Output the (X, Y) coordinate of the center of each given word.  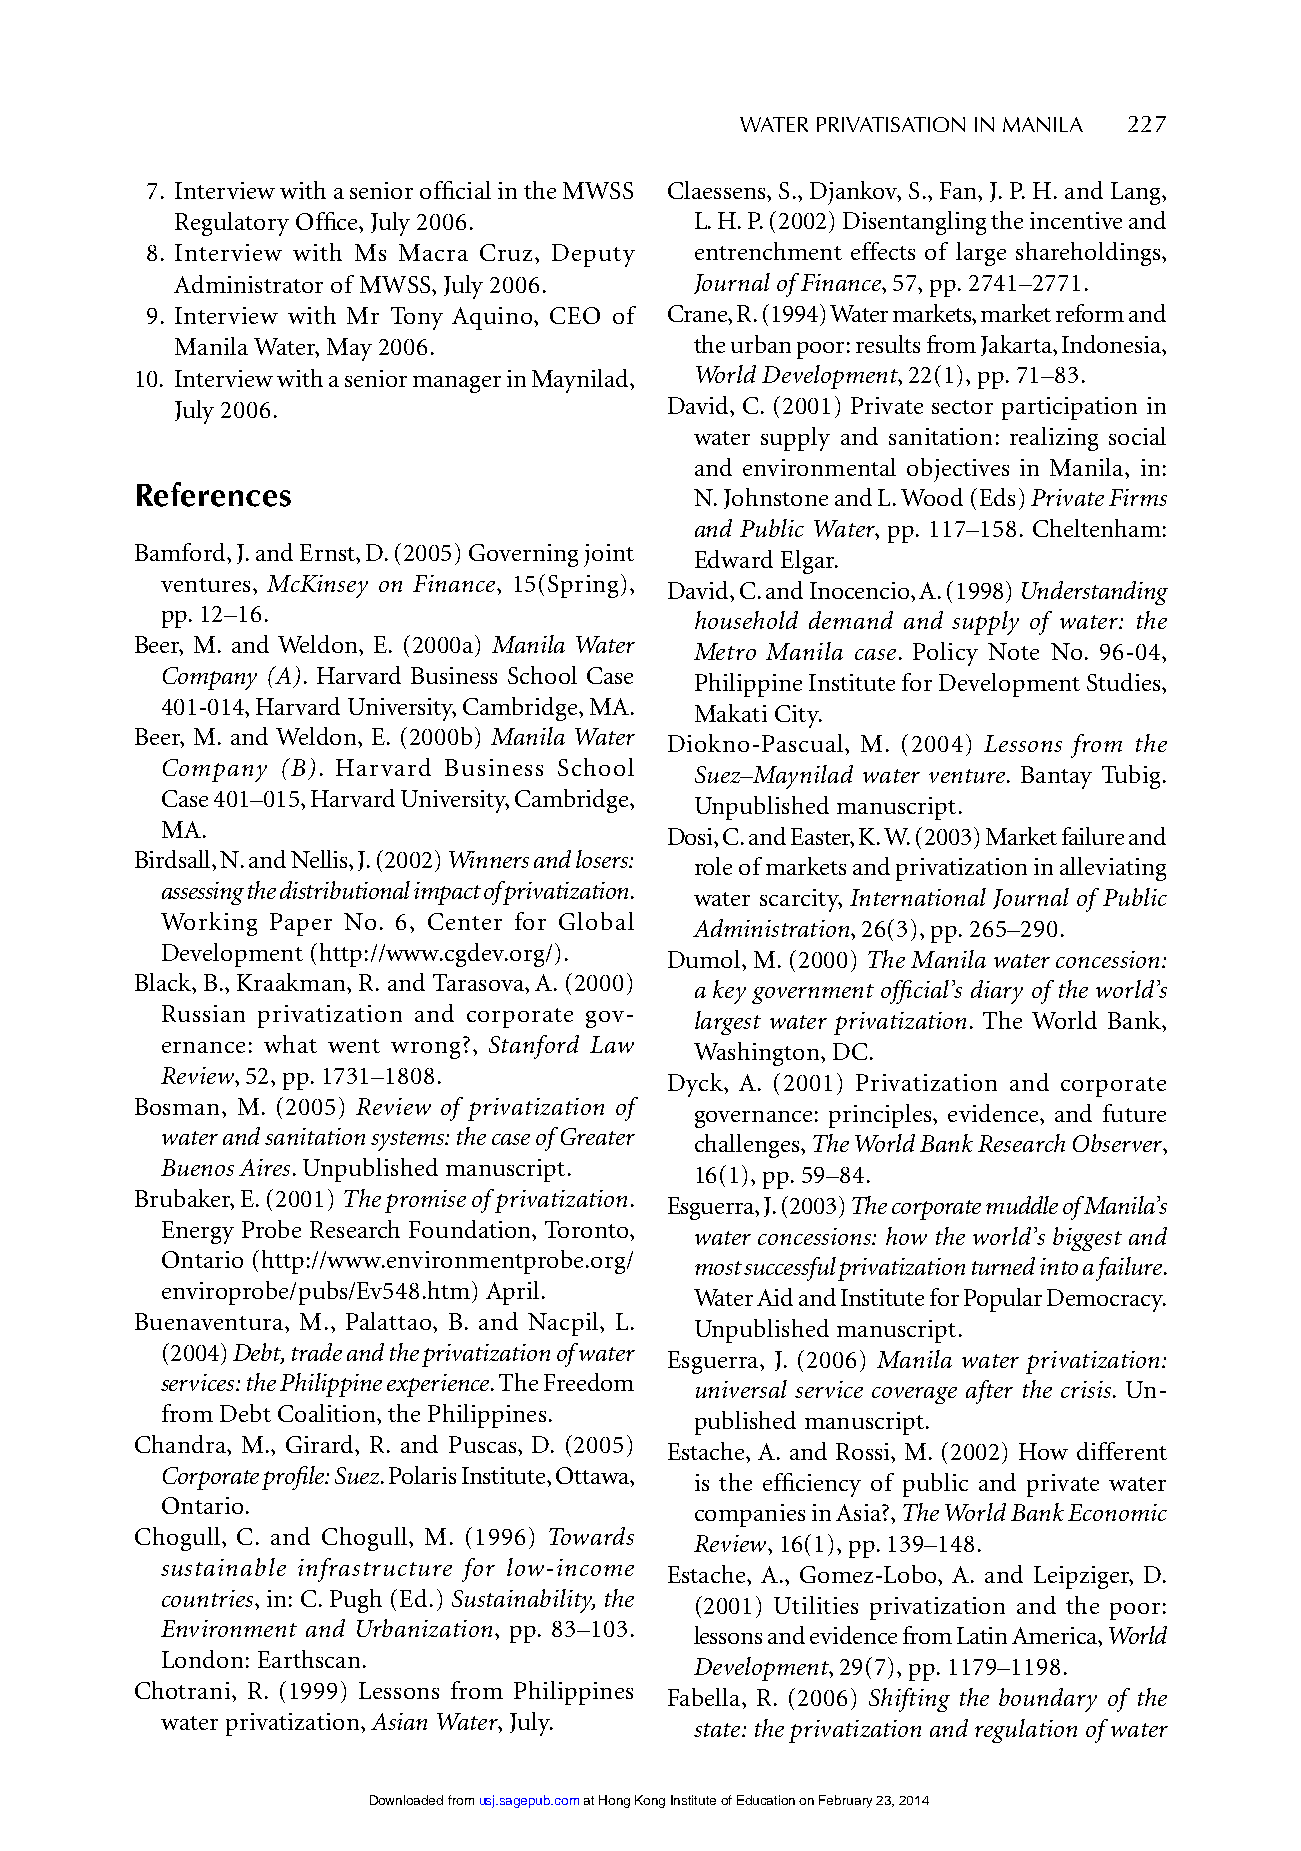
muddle (1022, 1205)
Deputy (593, 255)
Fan (960, 190)
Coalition (328, 1413)
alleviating (1113, 869)
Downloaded (406, 1800)
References (214, 494)
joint (609, 555)
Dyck (696, 1085)
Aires (264, 1167)
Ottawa (593, 1475)
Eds (997, 497)
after (989, 1392)
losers (603, 859)
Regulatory (232, 224)
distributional (345, 890)
